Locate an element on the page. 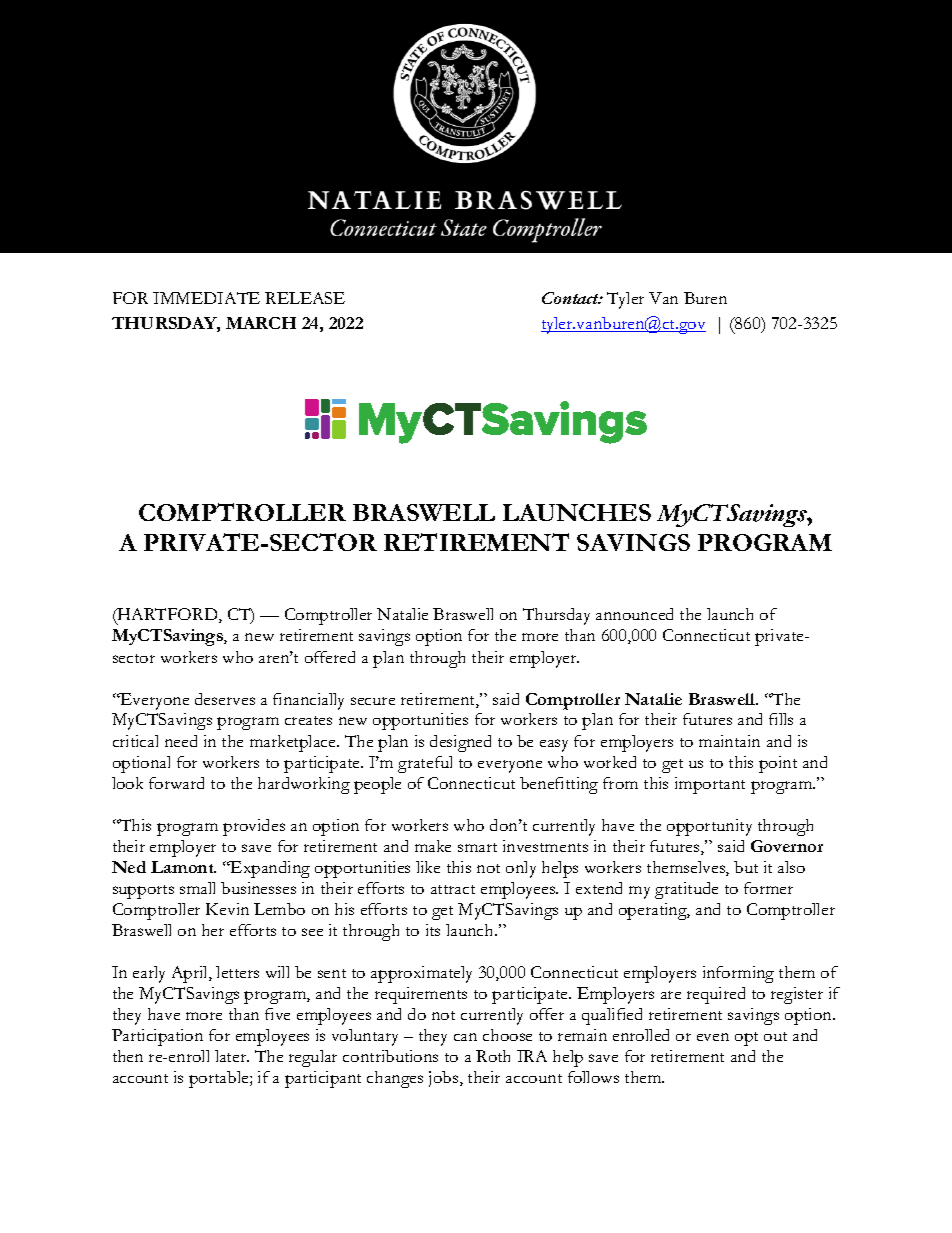  IMMEDIATE is located at coordinates (206, 298).
